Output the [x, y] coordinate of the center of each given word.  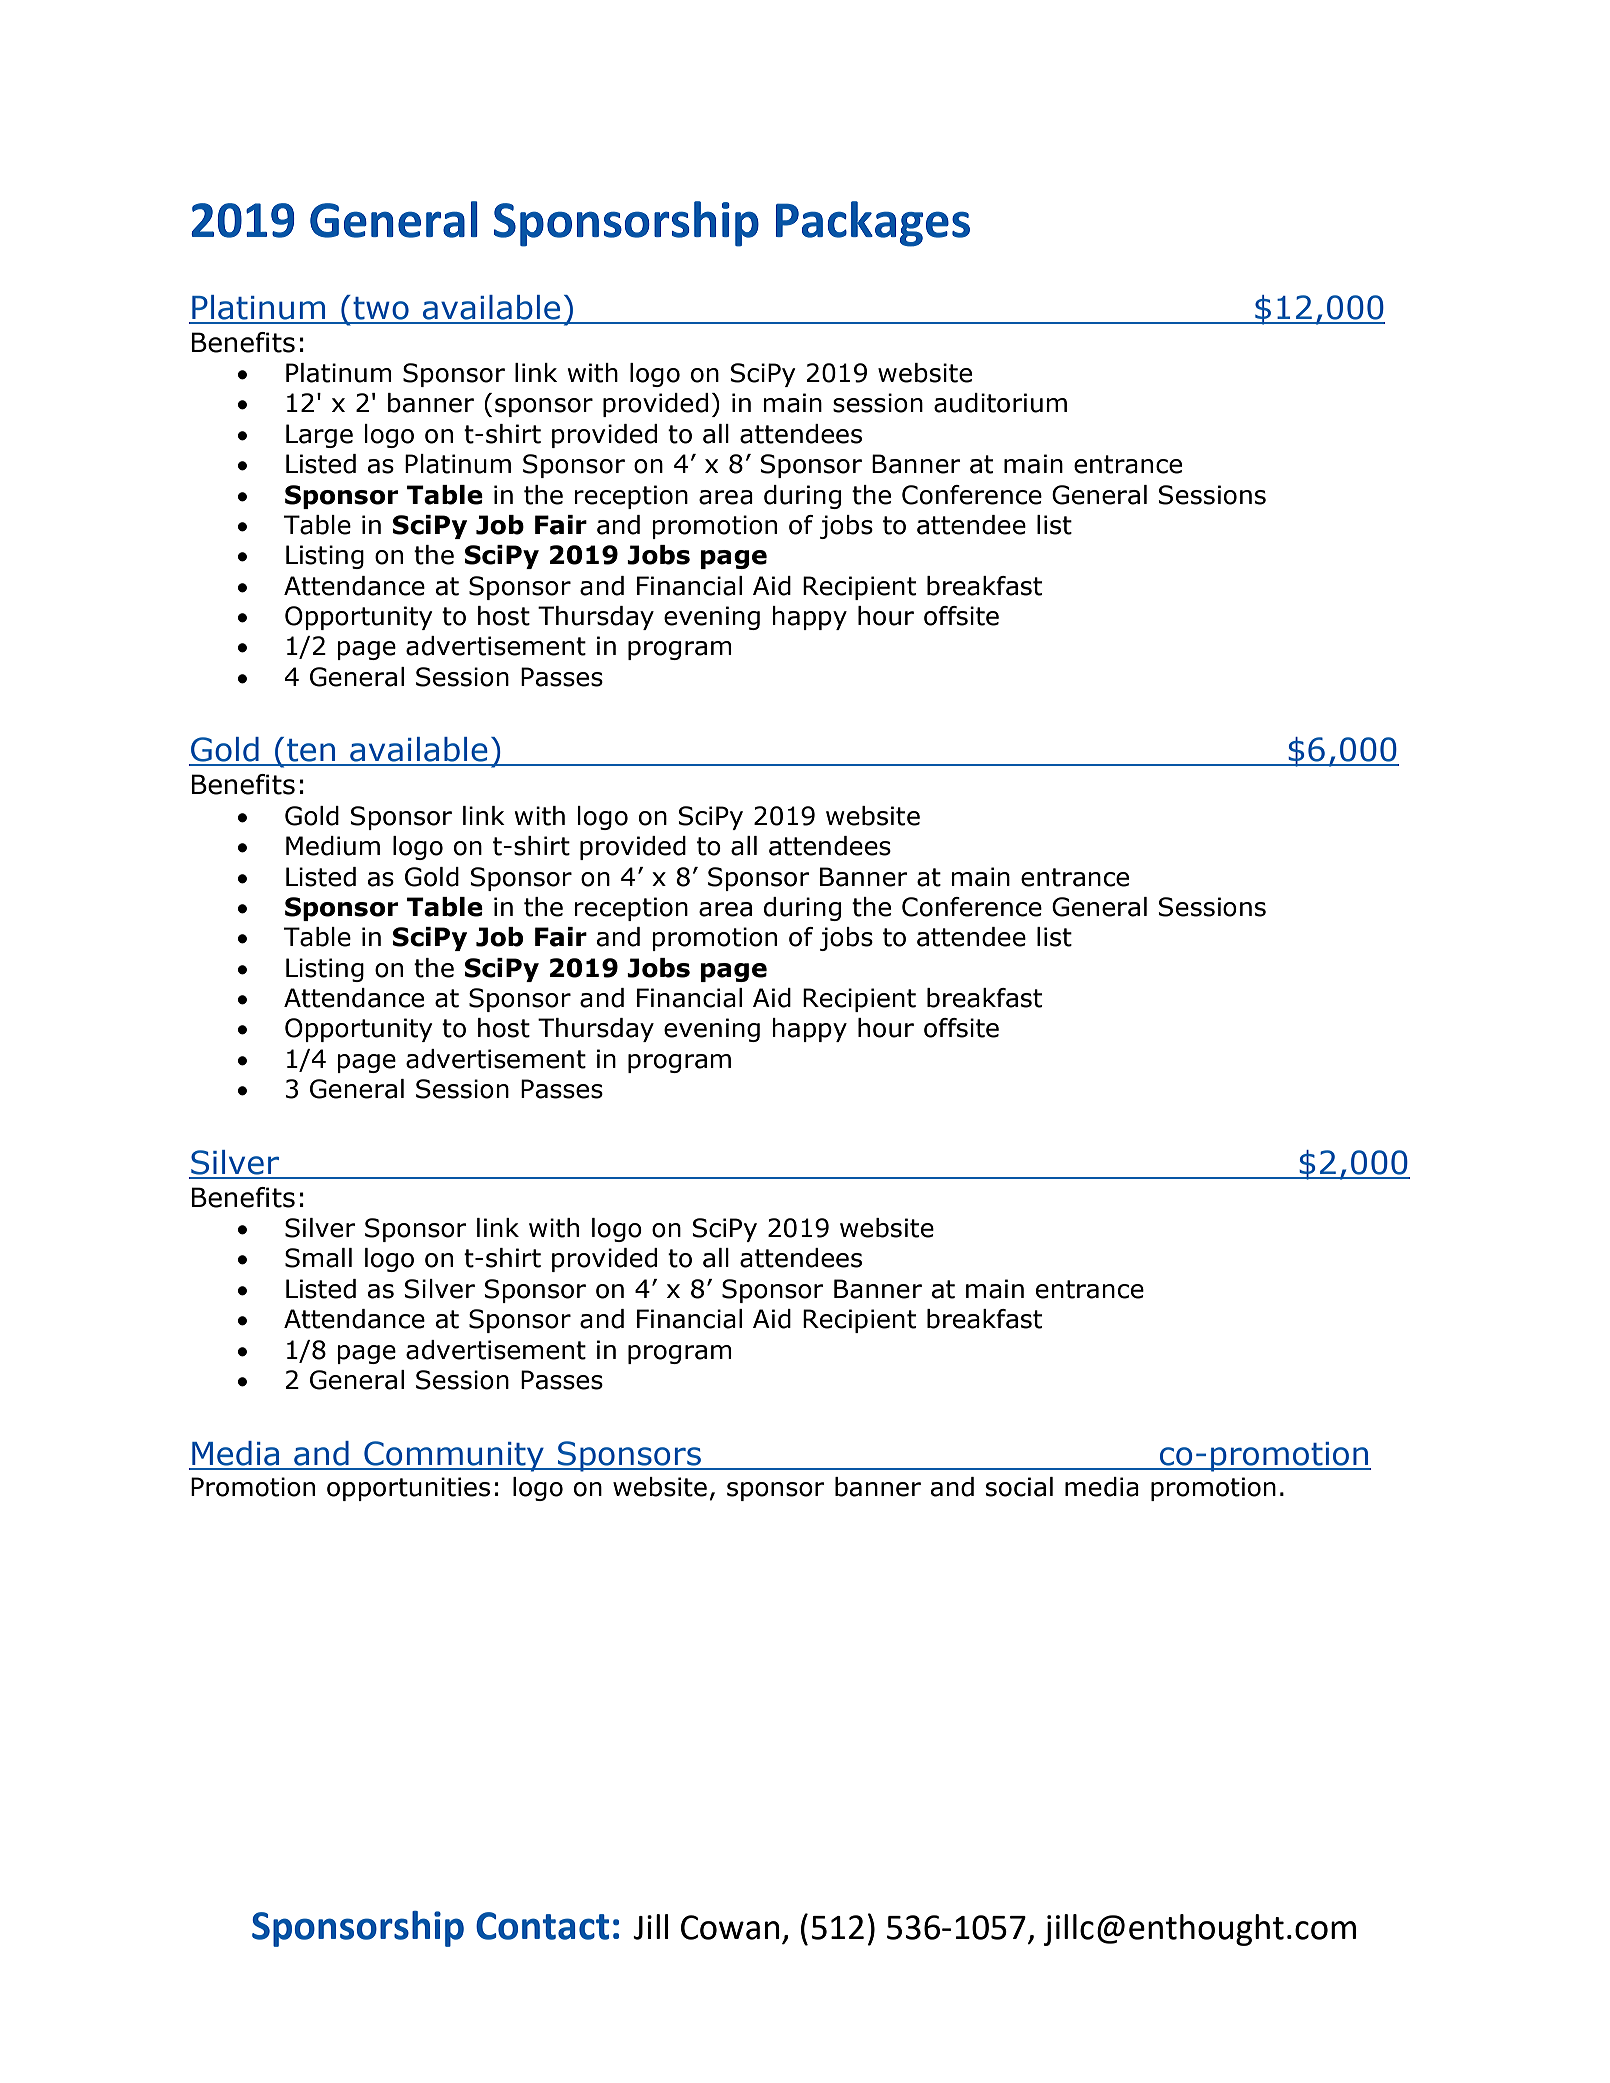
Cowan [730, 1927]
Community [454, 1456]
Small [318, 1258]
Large [319, 436]
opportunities [408, 1489]
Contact [542, 1926]
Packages [873, 224]
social [1019, 1487]
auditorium [1000, 403]
